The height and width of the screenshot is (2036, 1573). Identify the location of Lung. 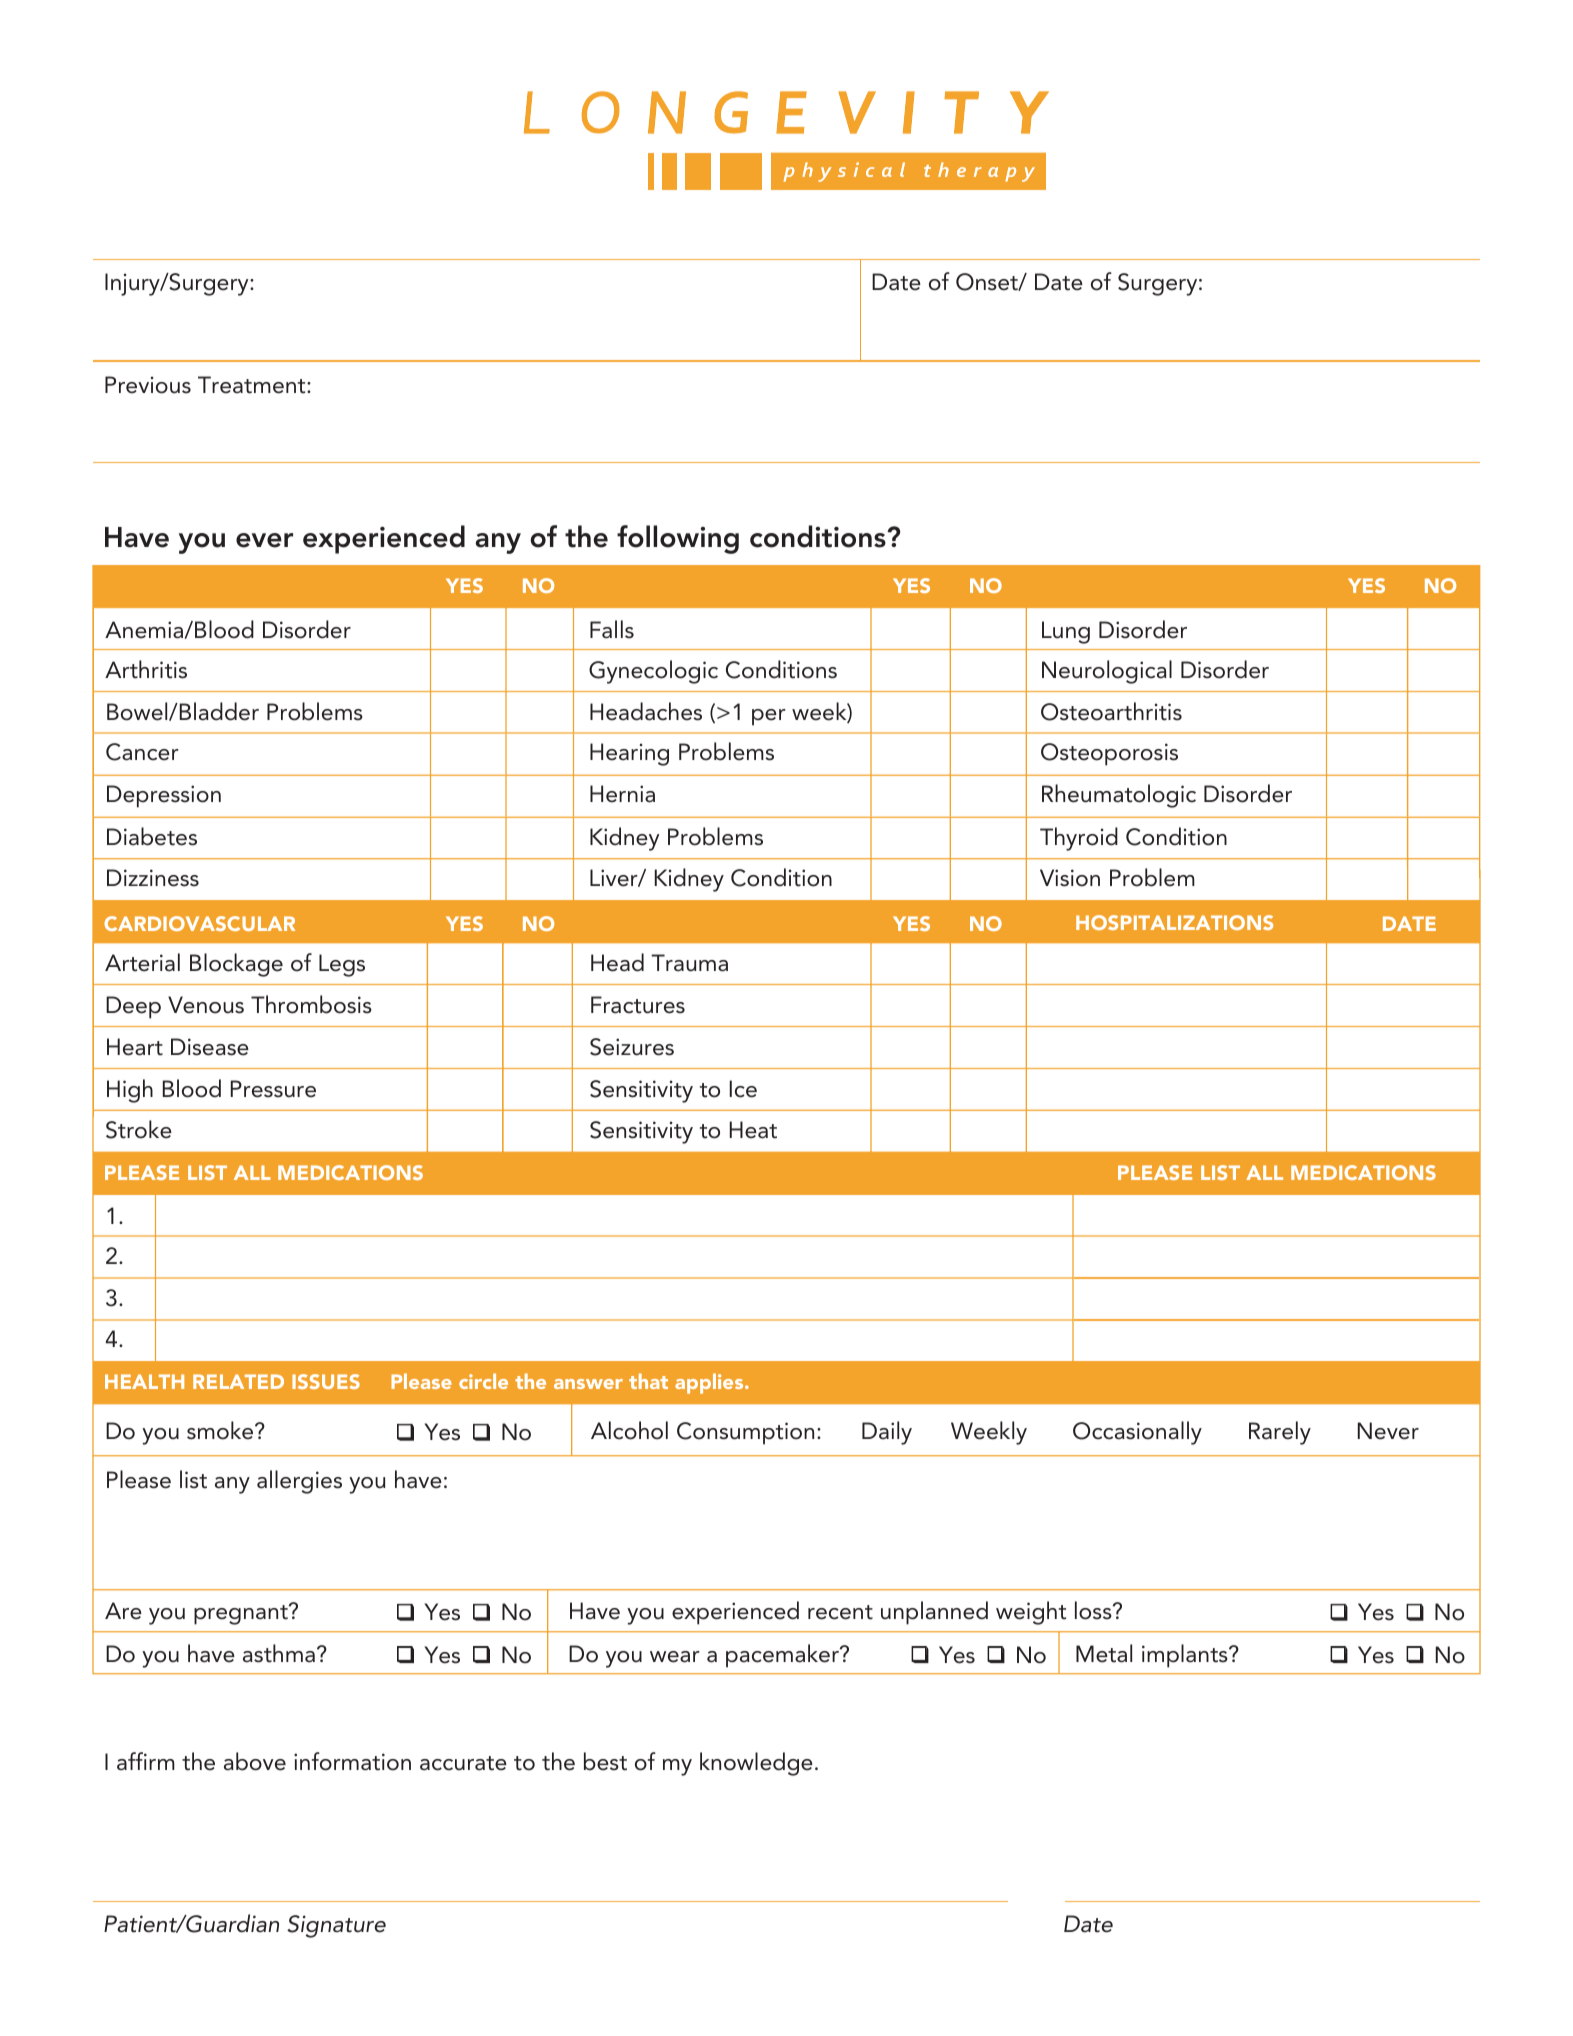
(1066, 632).
